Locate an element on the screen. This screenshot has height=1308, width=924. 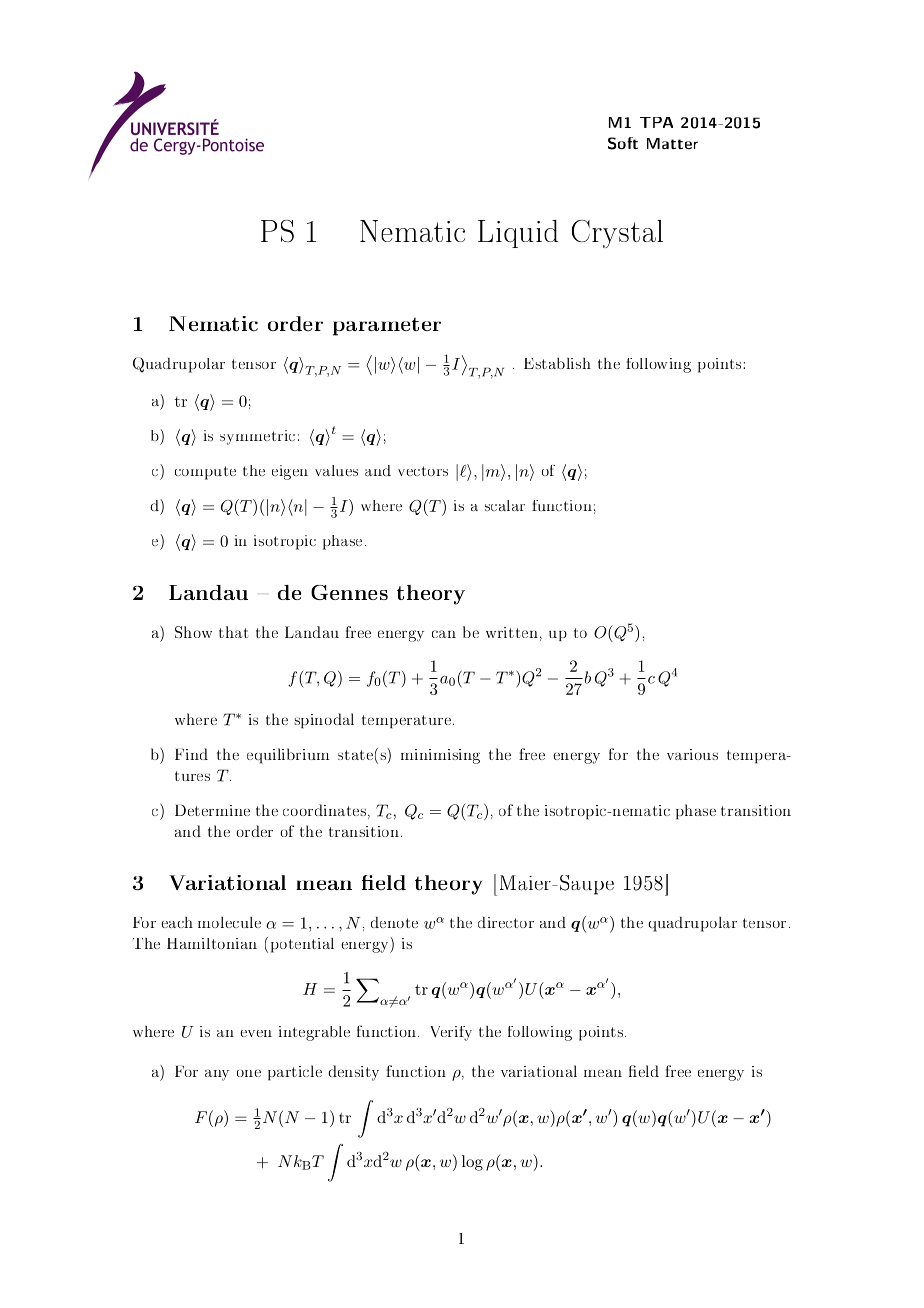
parameter is located at coordinates (387, 326).
